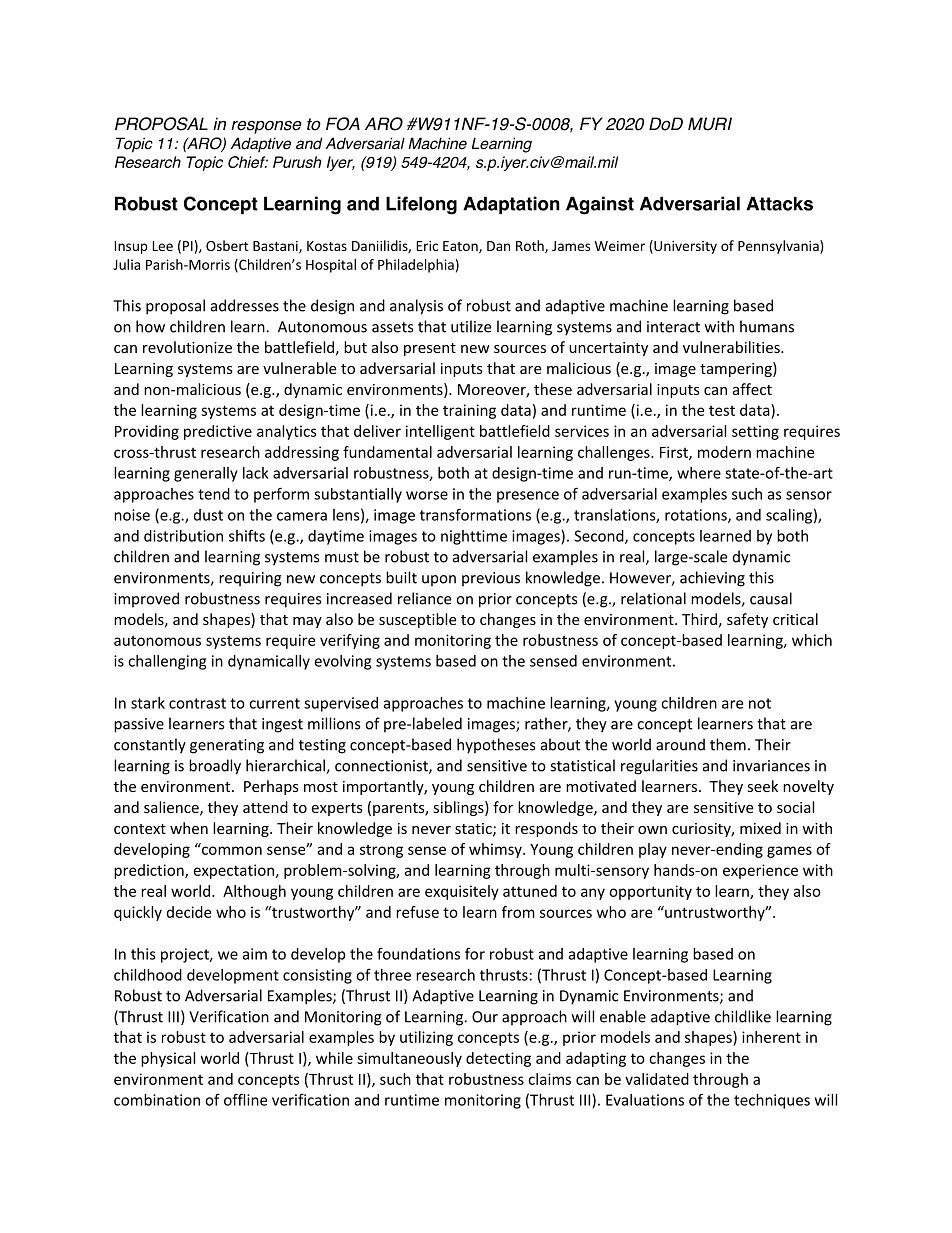 Image resolution: width=952 pixels, height=1233 pixels. Describe the element at coordinates (475, 514) in the page. I see `transformations` at that location.
